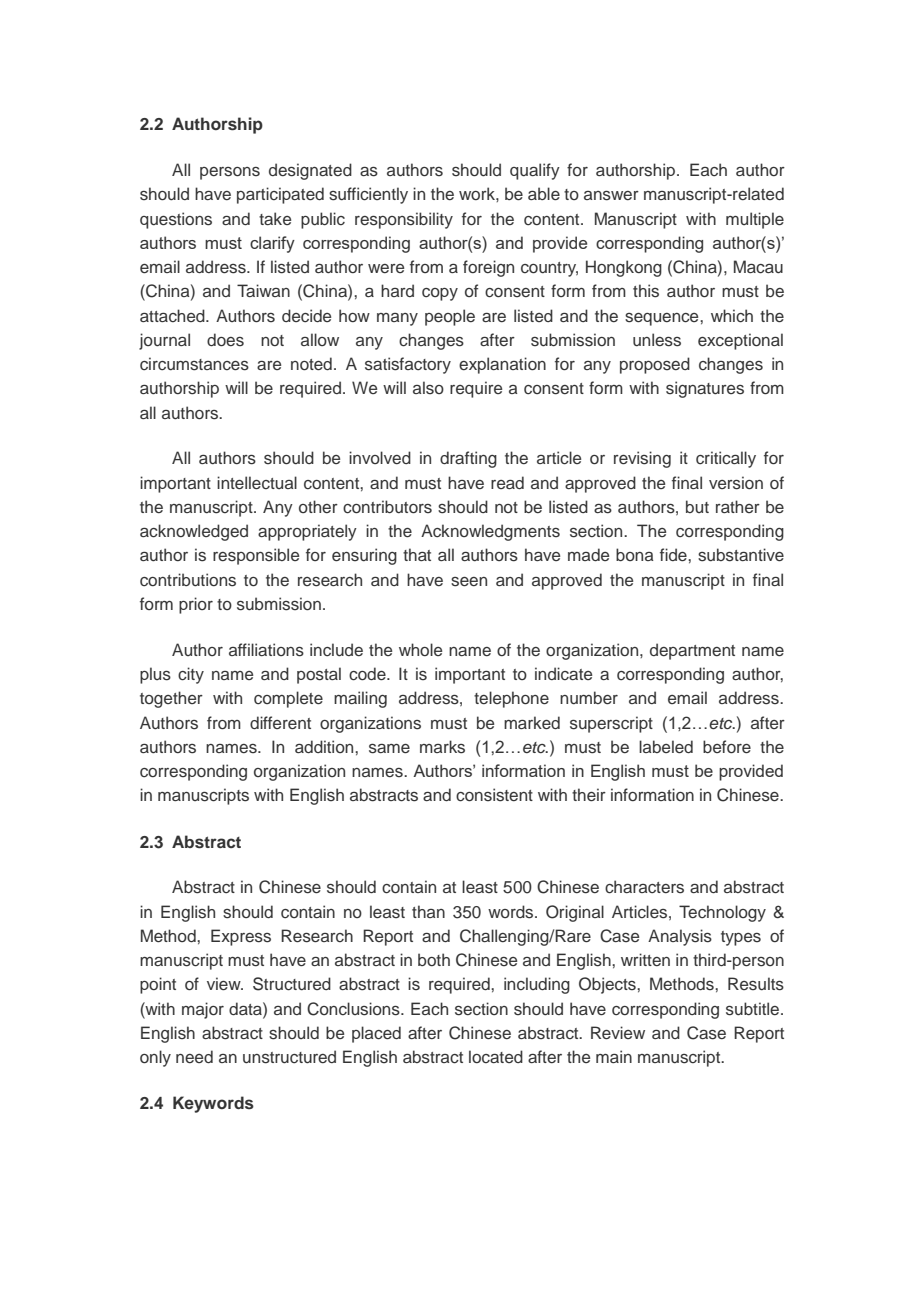 The image size is (924, 1308). I want to click on seen, so click(469, 582).
